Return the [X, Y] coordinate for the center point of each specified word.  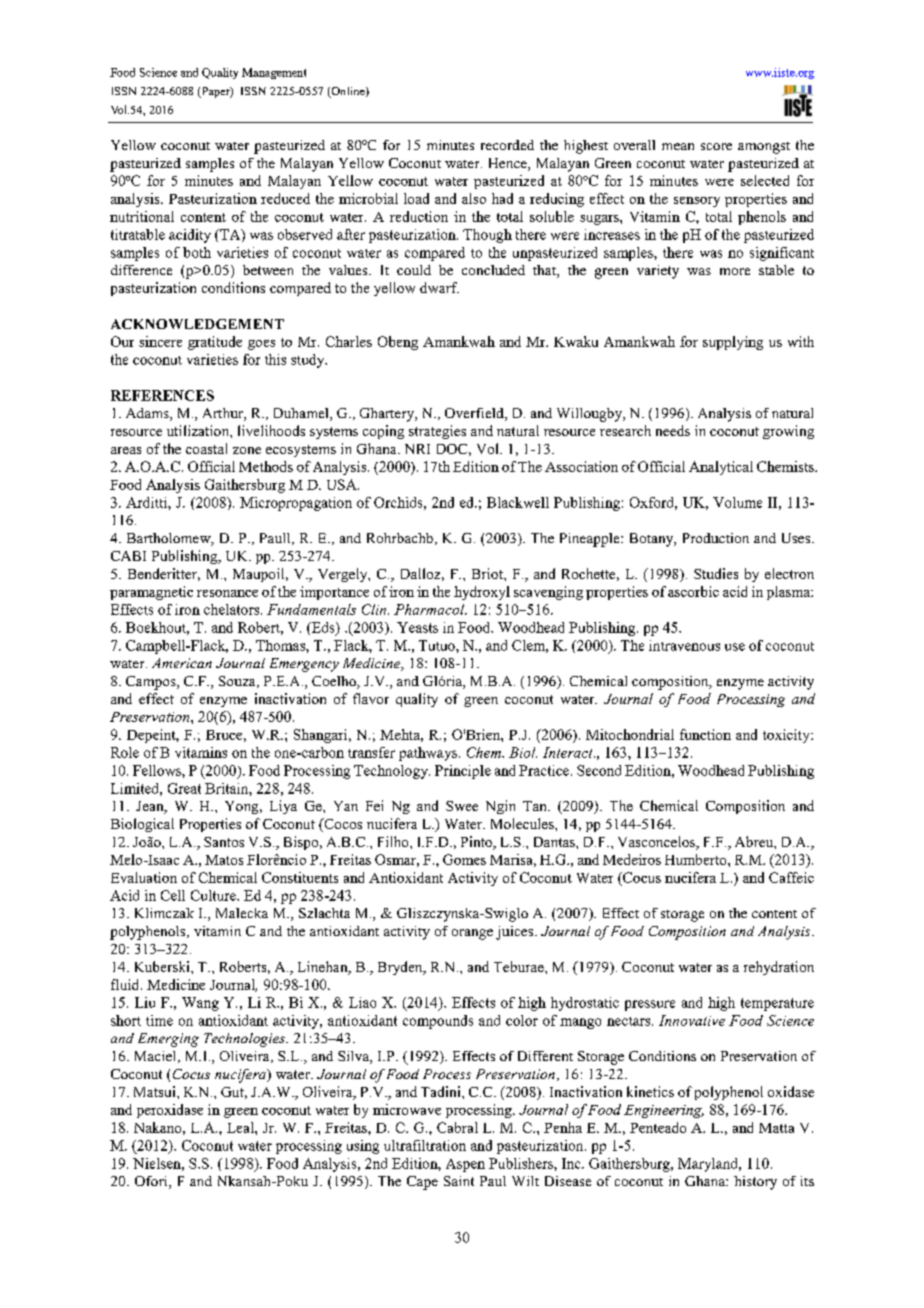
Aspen [465, 1165]
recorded [507, 145]
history [755, 1183]
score [716, 146]
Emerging [168, 1040]
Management [274, 73]
